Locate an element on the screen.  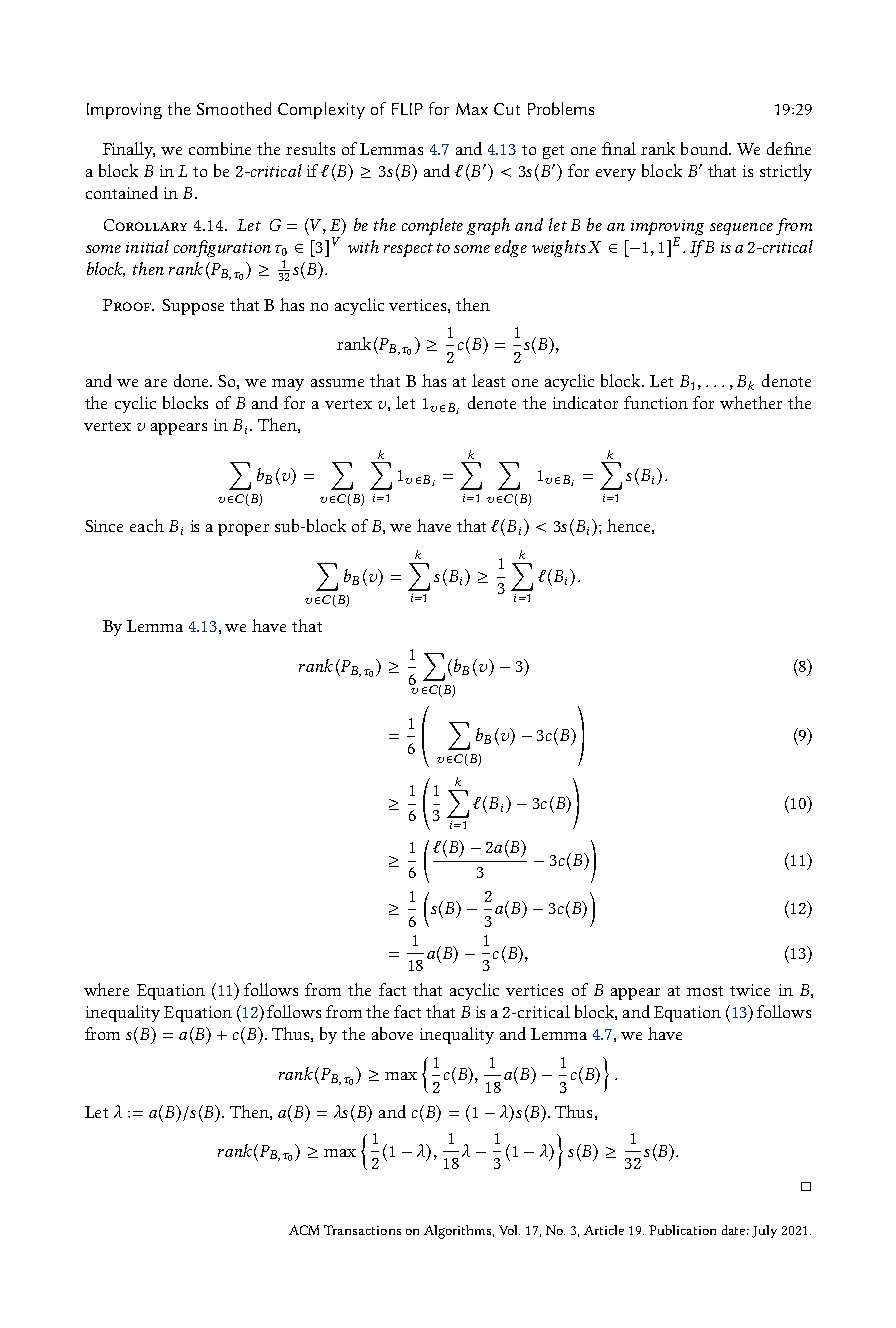
each is located at coordinates (147, 525).
